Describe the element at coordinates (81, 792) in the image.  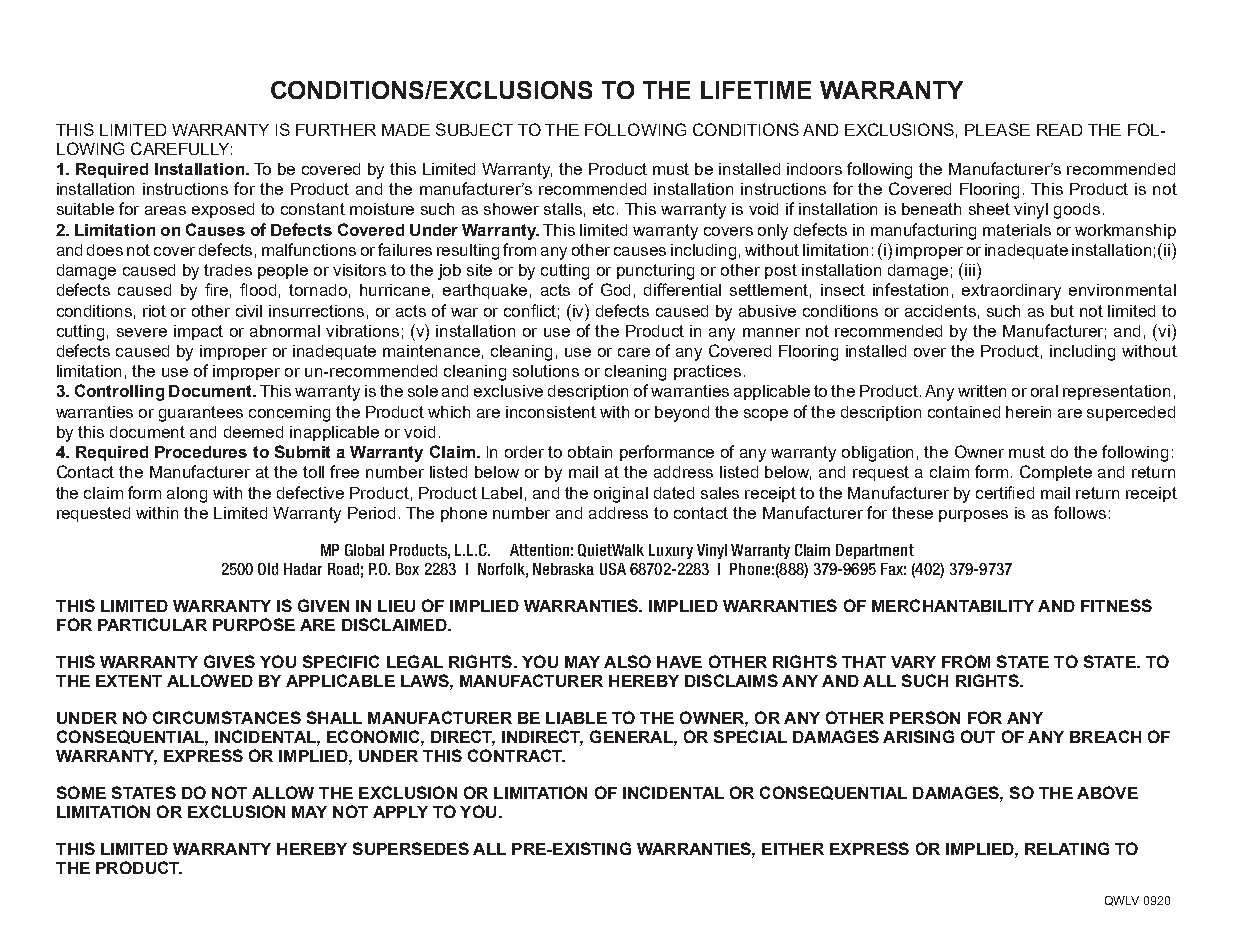
I see `SOME` at that location.
